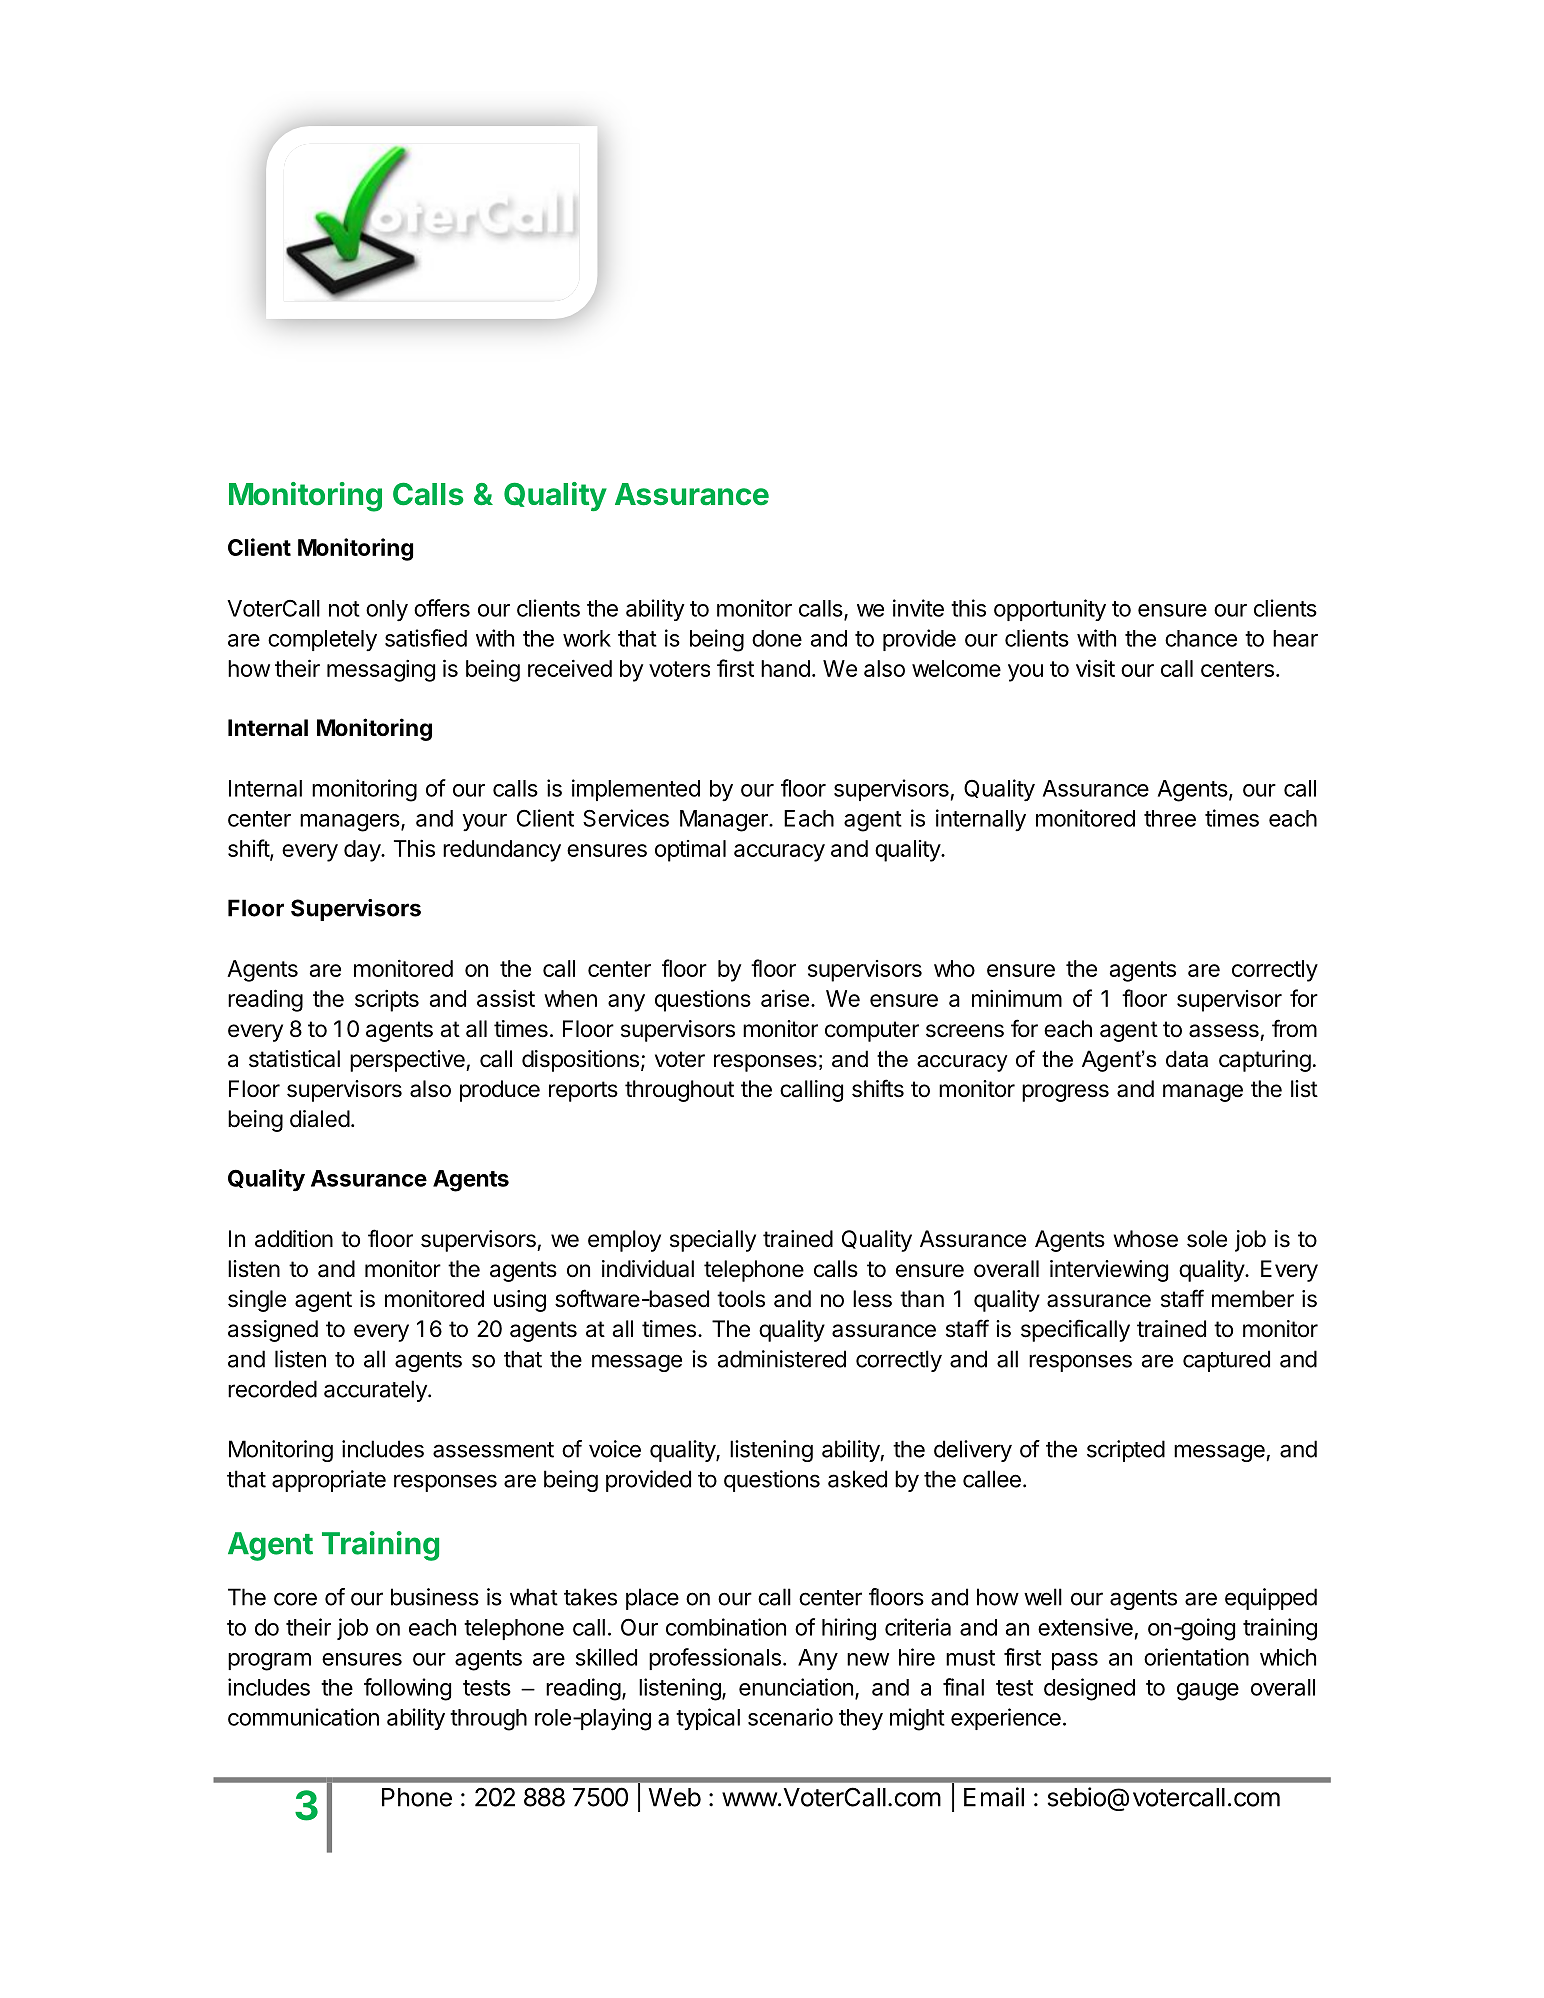  I want to click on addition, so click(294, 1239).
